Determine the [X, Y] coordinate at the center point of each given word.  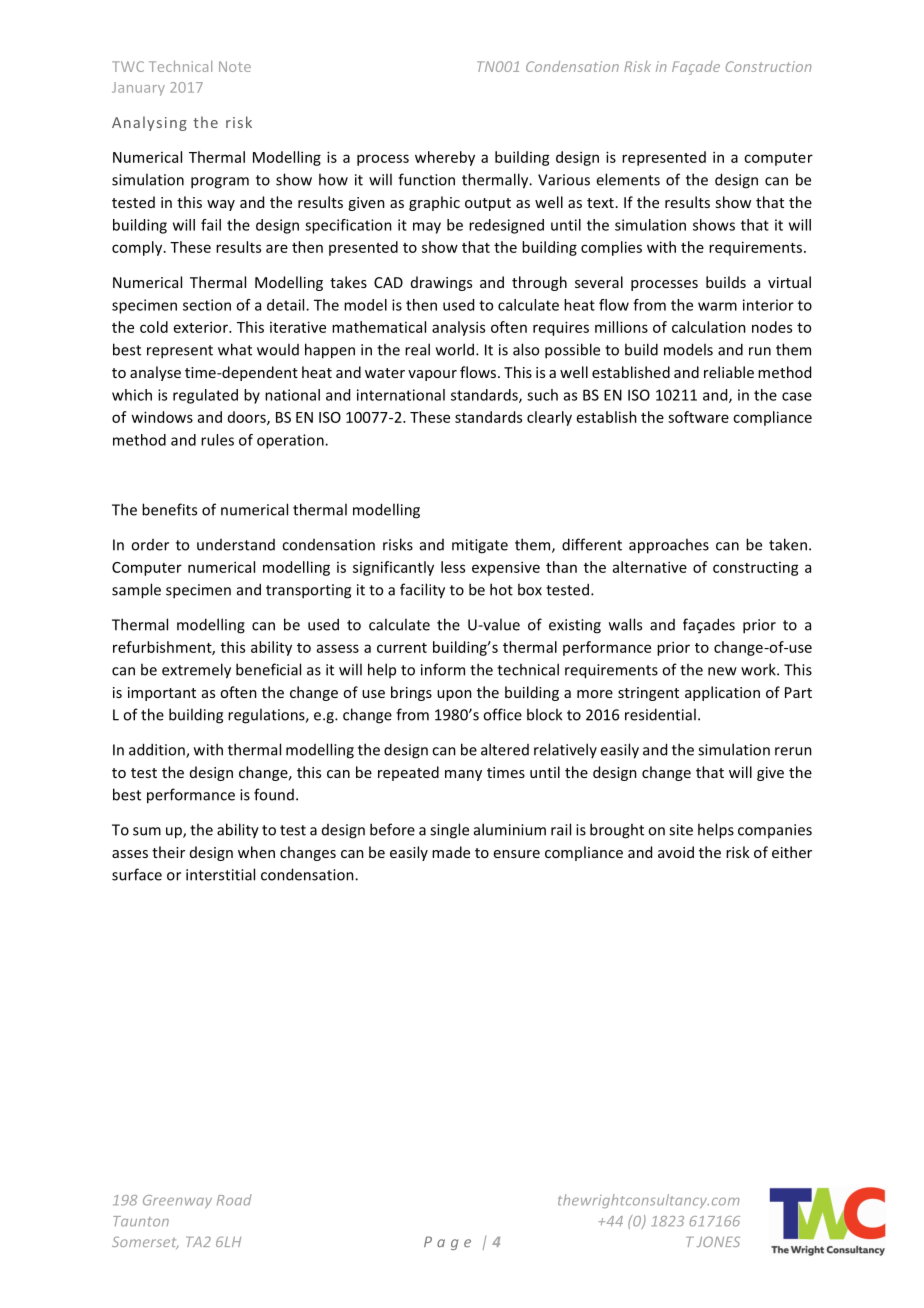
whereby [445, 158]
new [722, 671]
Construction [769, 66]
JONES [718, 1241]
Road [234, 1200]
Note [235, 66]
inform [443, 669]
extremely [196, 671]
